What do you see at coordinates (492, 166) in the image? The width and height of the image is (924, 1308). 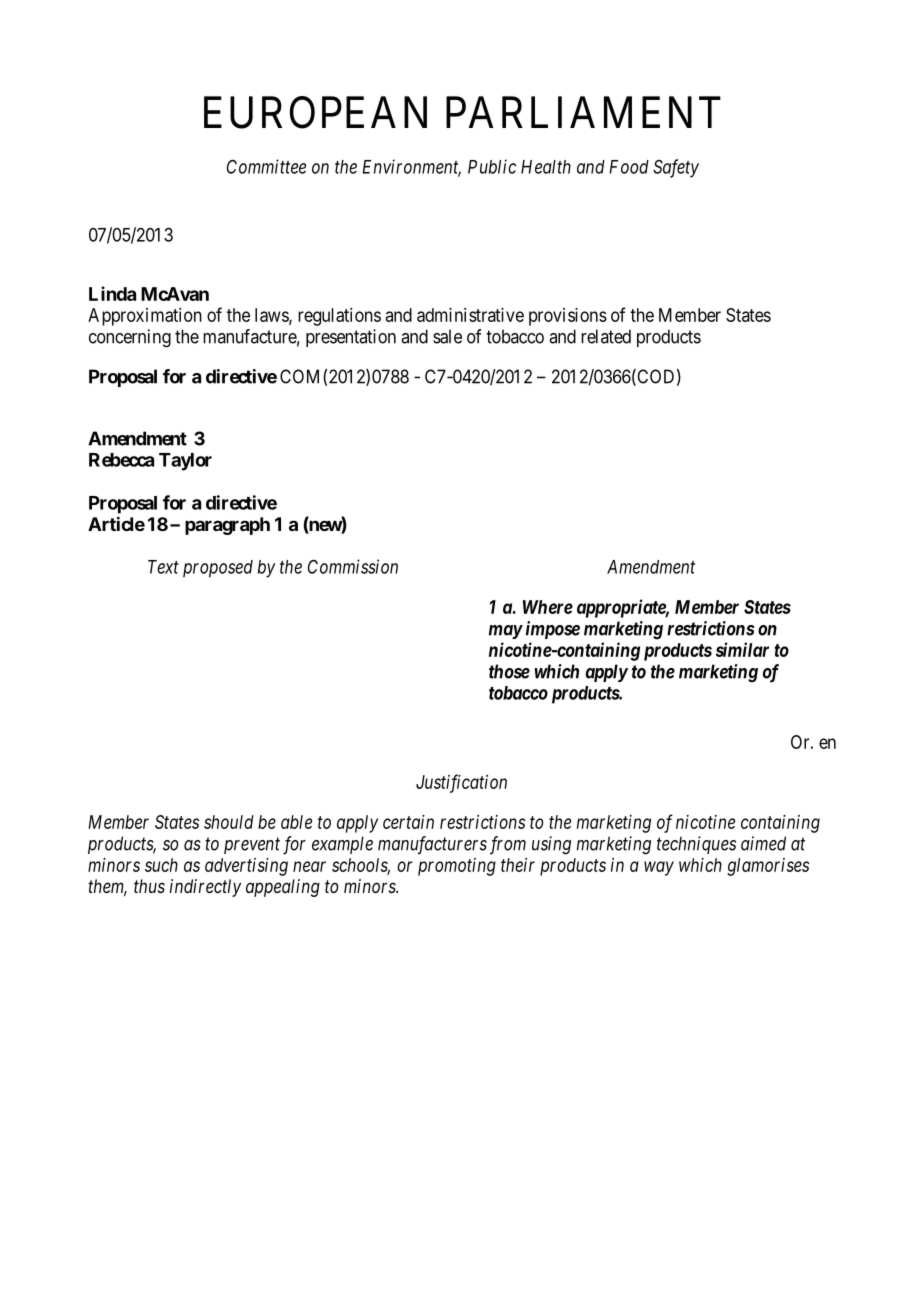 I see `Public` at bounding box center [492, 166].
